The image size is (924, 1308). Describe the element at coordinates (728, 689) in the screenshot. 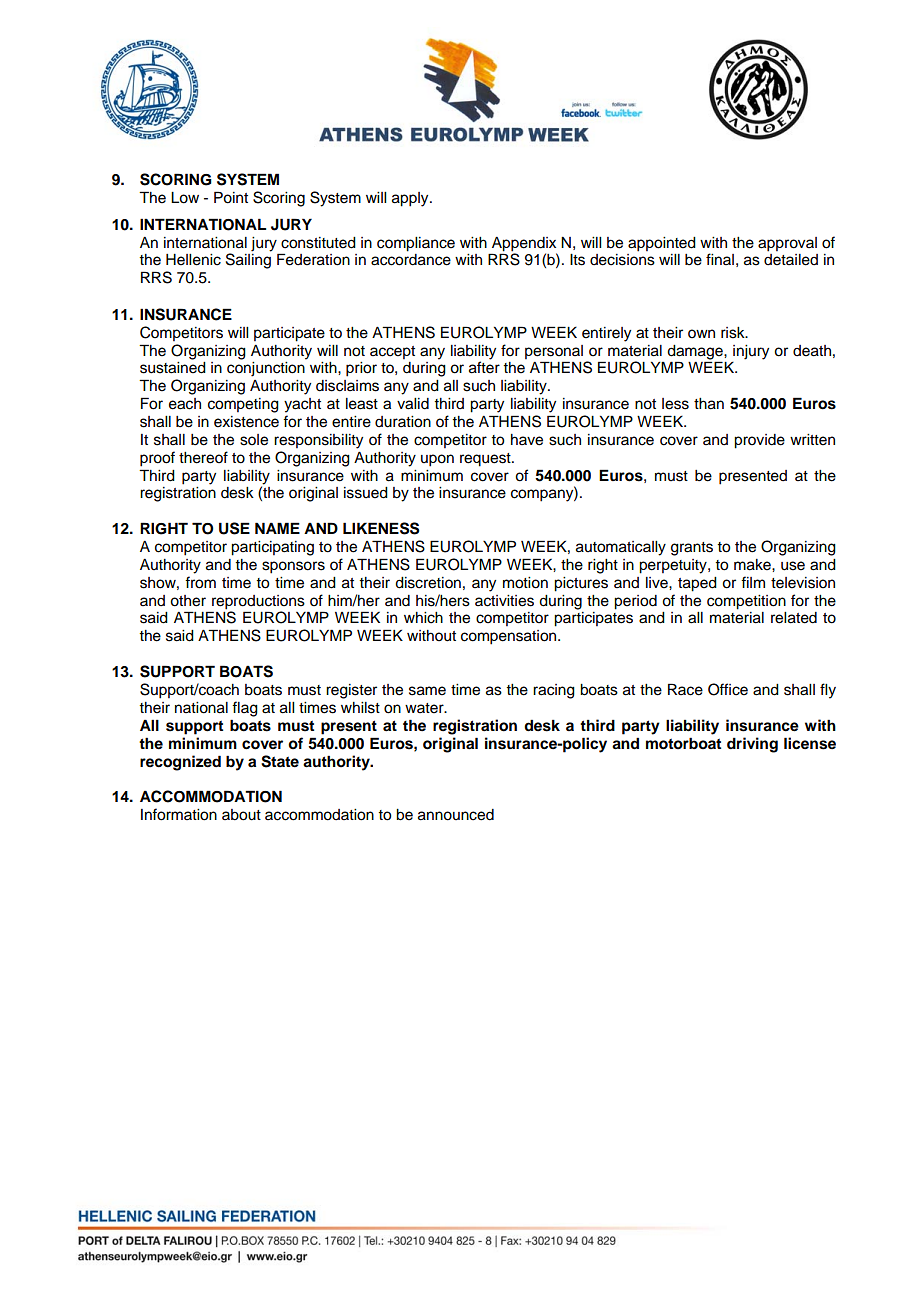

I see `Office` at that location.
